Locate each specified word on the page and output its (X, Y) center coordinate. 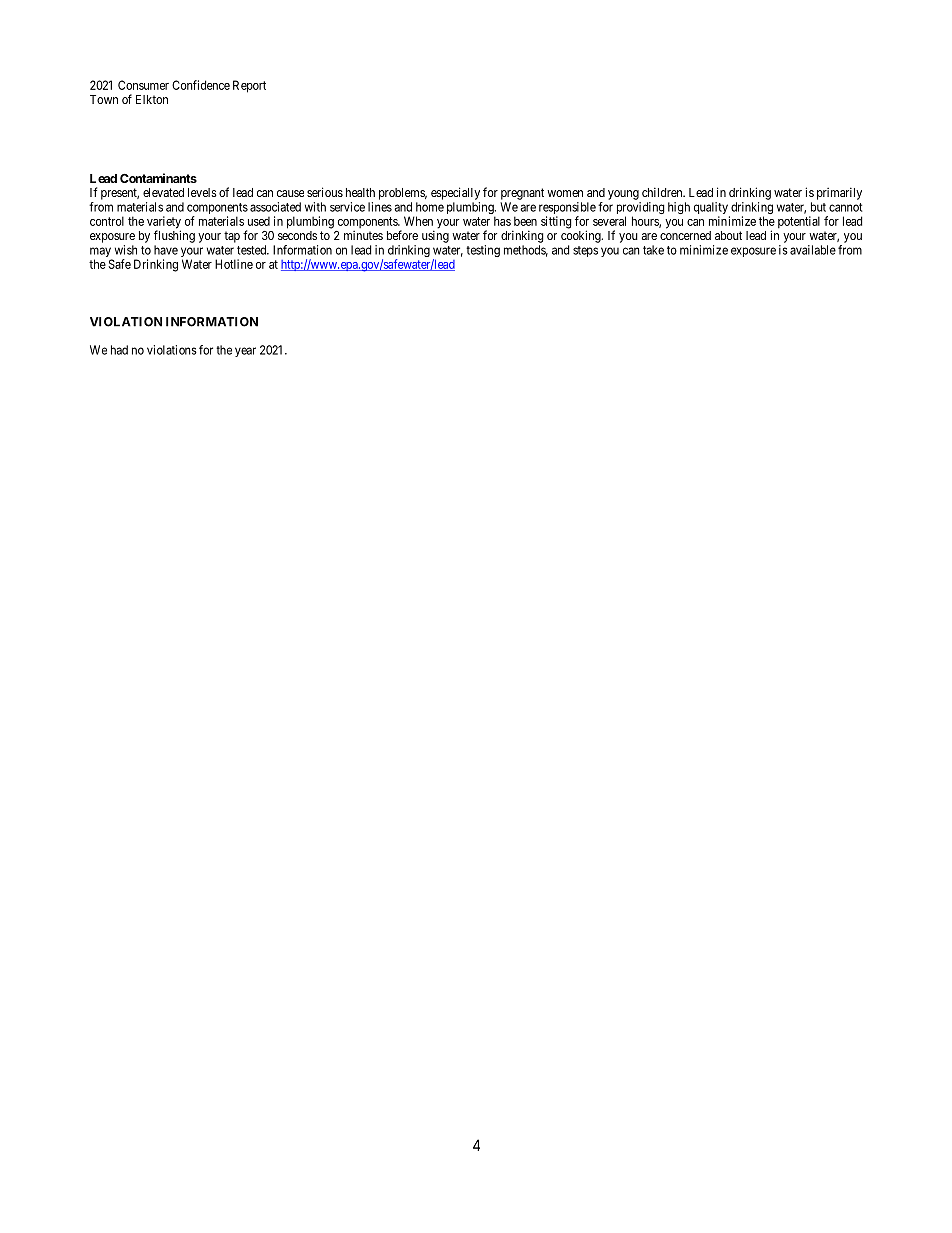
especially (455, 193)
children (663, 192)
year (245, 352)
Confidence (201, 85)
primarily (839, 193)
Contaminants (158, 178)
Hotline (234, 264)
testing (483, 251)
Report (249, 86)
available (813, 250)
